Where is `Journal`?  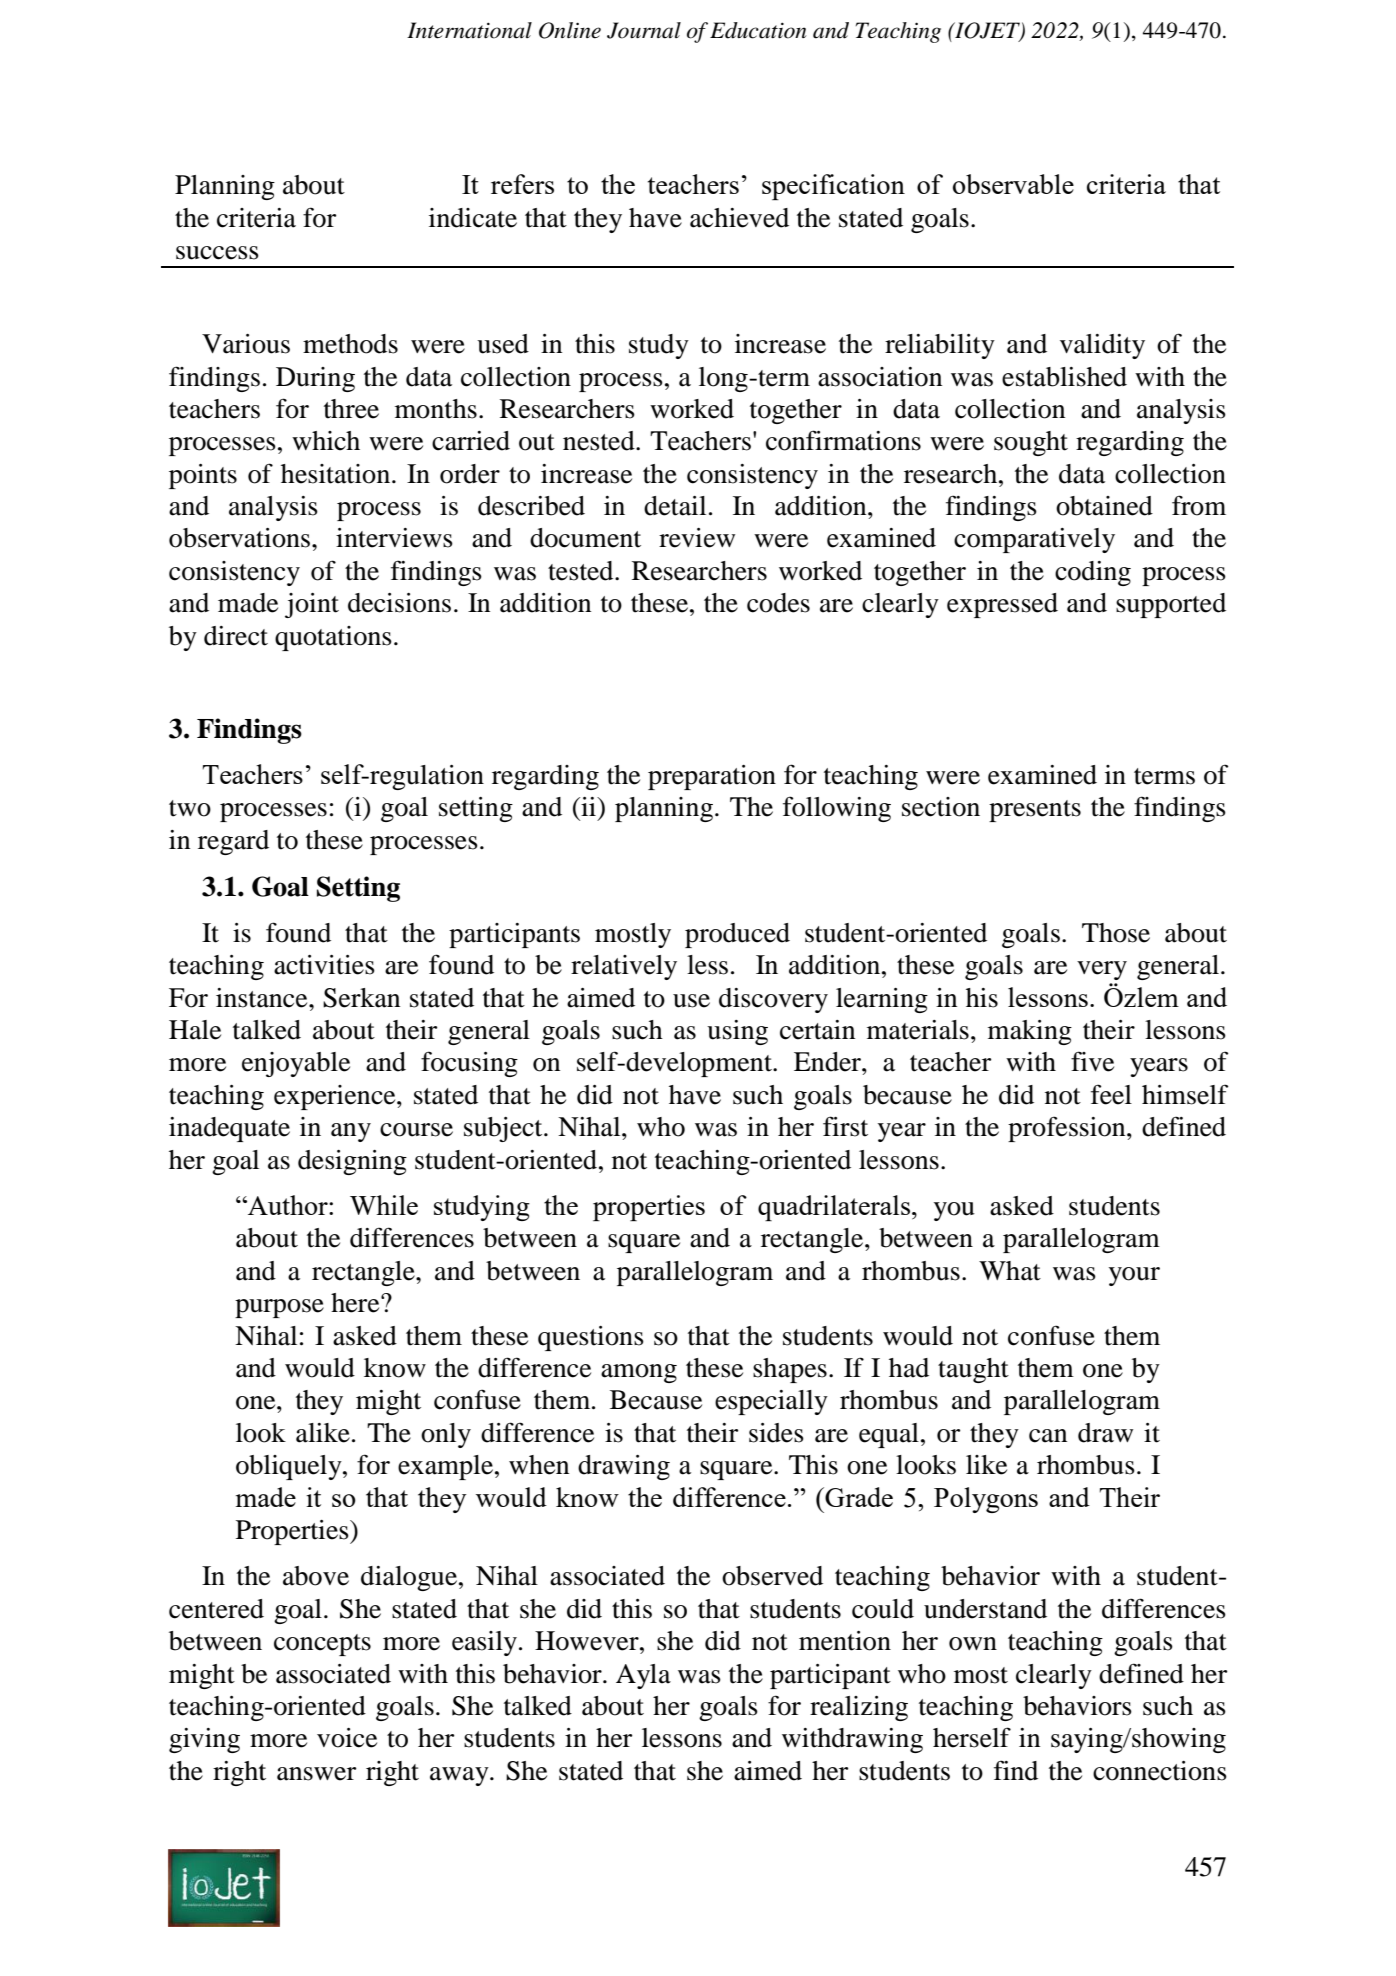
Journal is located at coordinates (644, 30).
